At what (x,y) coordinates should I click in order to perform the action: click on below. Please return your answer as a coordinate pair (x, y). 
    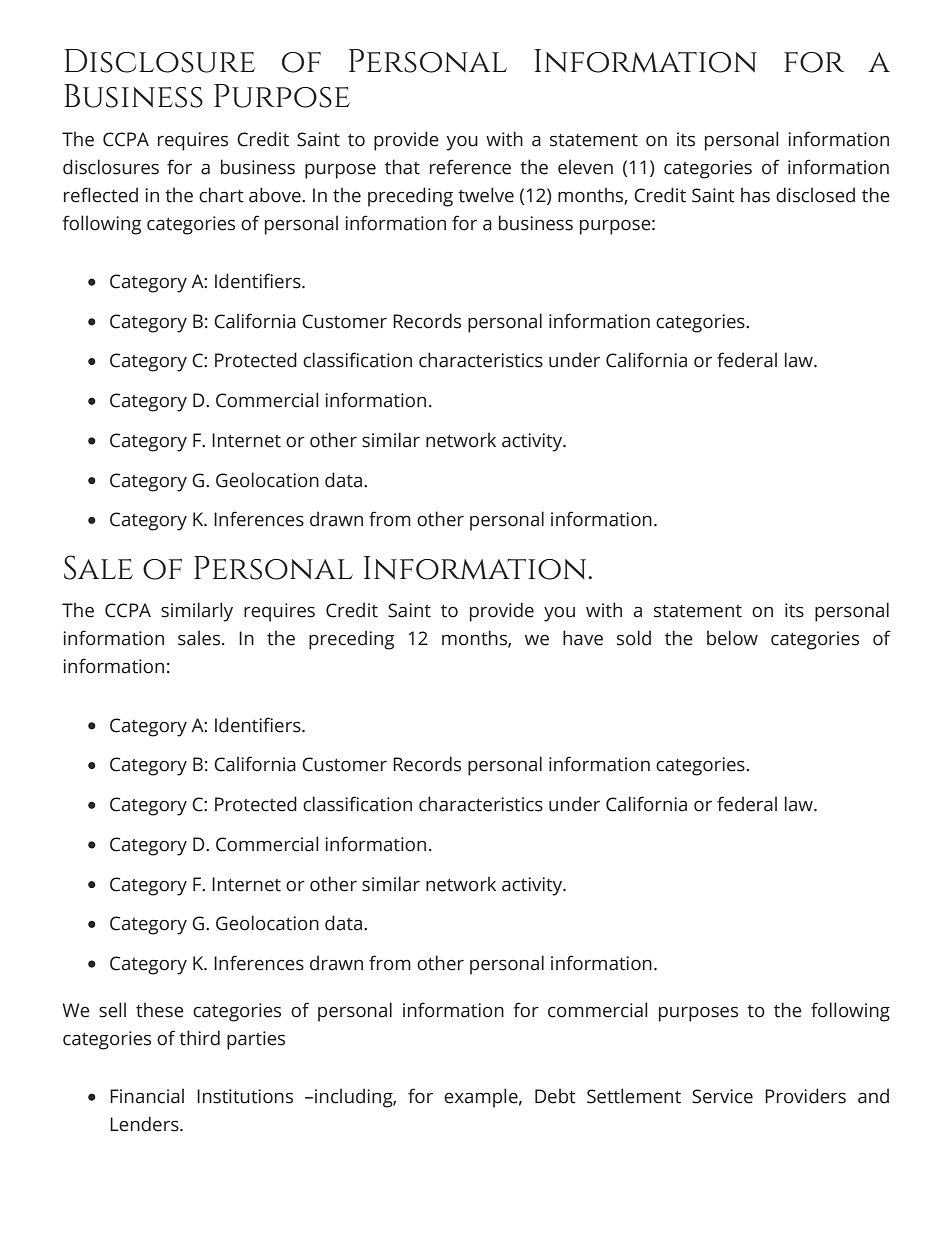
    Looking at the image, I should click on (732, 638).
